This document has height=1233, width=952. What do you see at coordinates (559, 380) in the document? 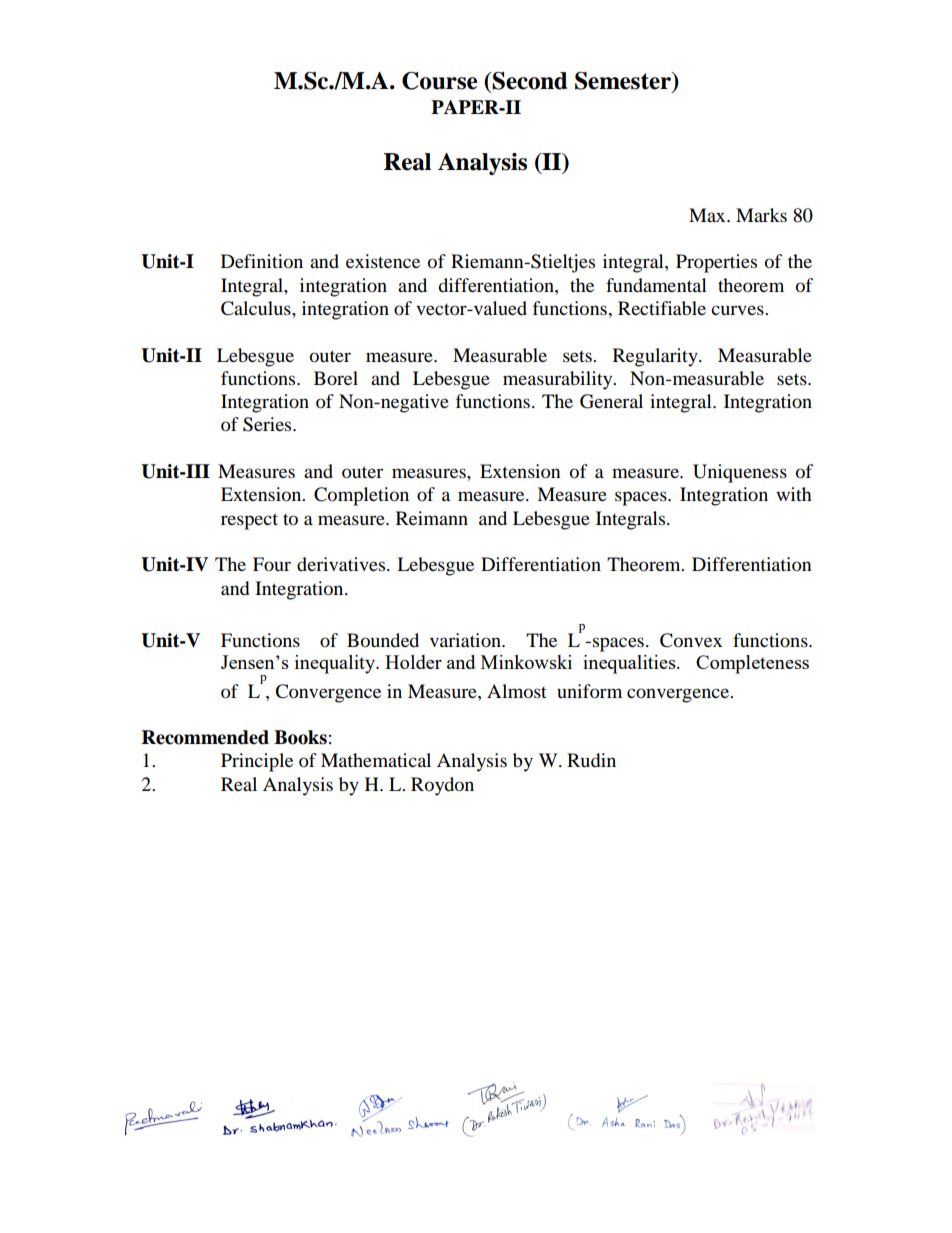
I see `measurability` at bounding box center [559, 380].
